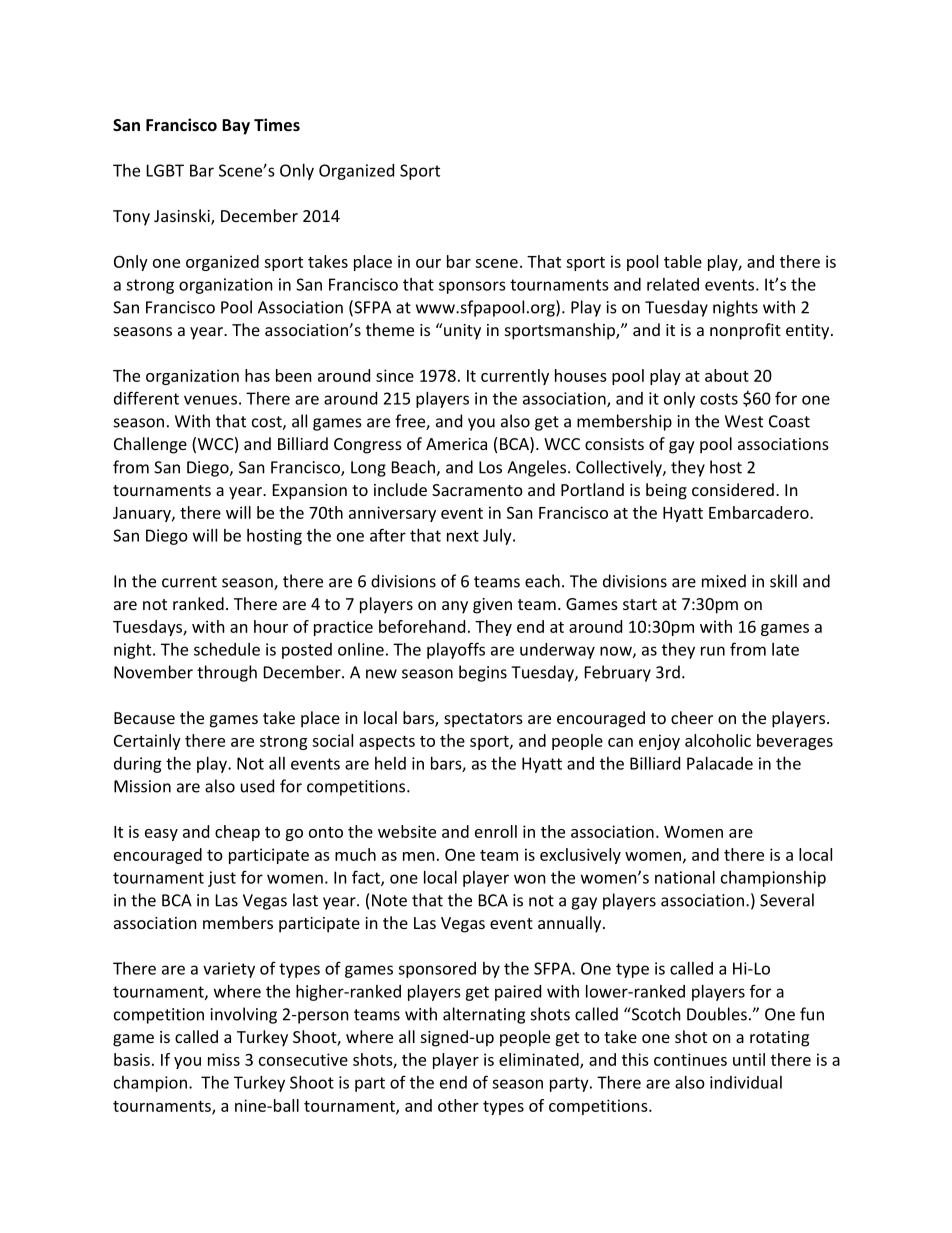  What do you see at coordinates (472, 287) in the page?
I see `sponsors` at bounding box center [472, 287].
